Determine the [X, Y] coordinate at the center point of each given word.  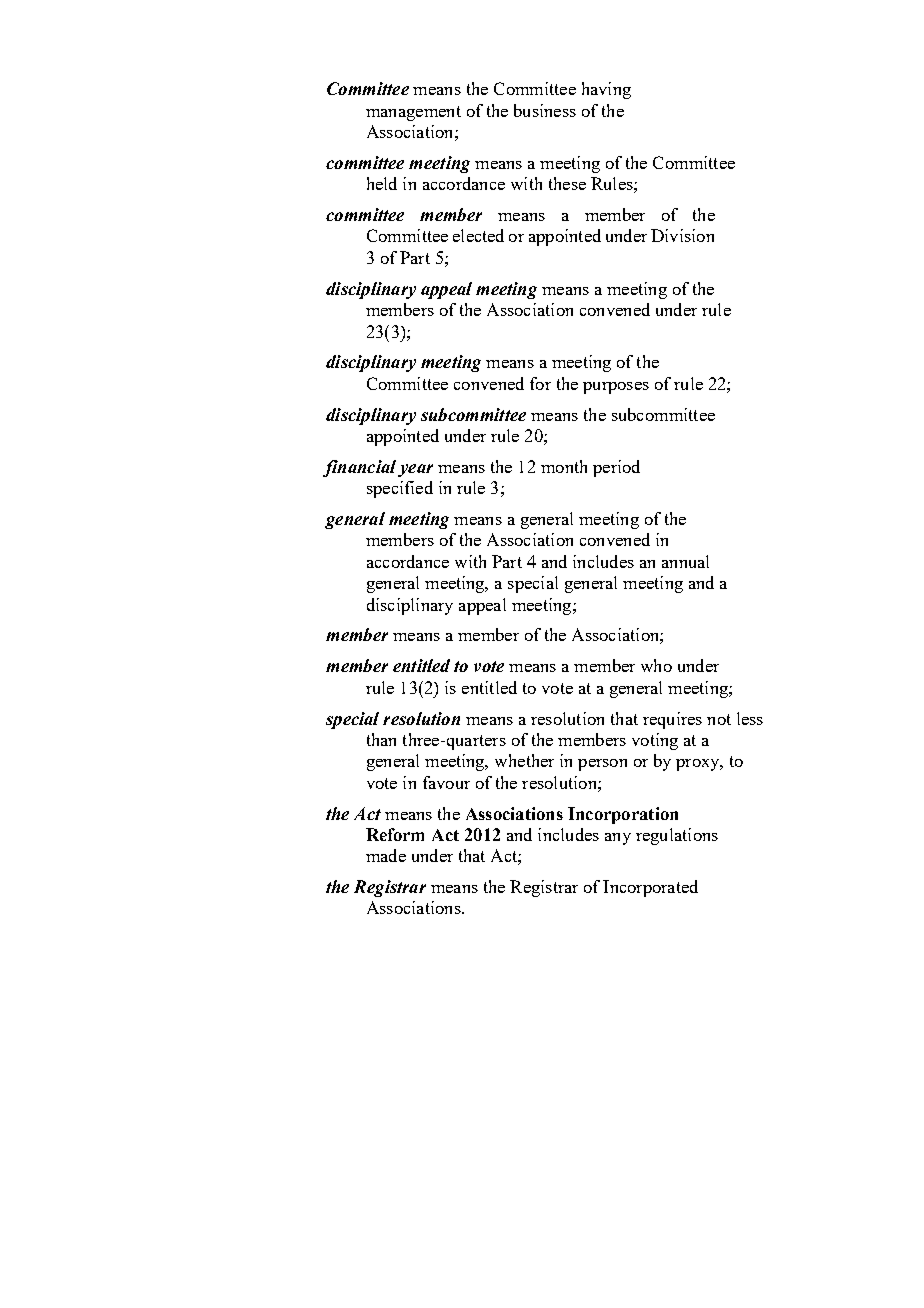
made [386, 855]
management [413, 113]
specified [400, 489]
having [606, 90]
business [545, 110]
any [618, 839]
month [564, 466]
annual [685, 561]
